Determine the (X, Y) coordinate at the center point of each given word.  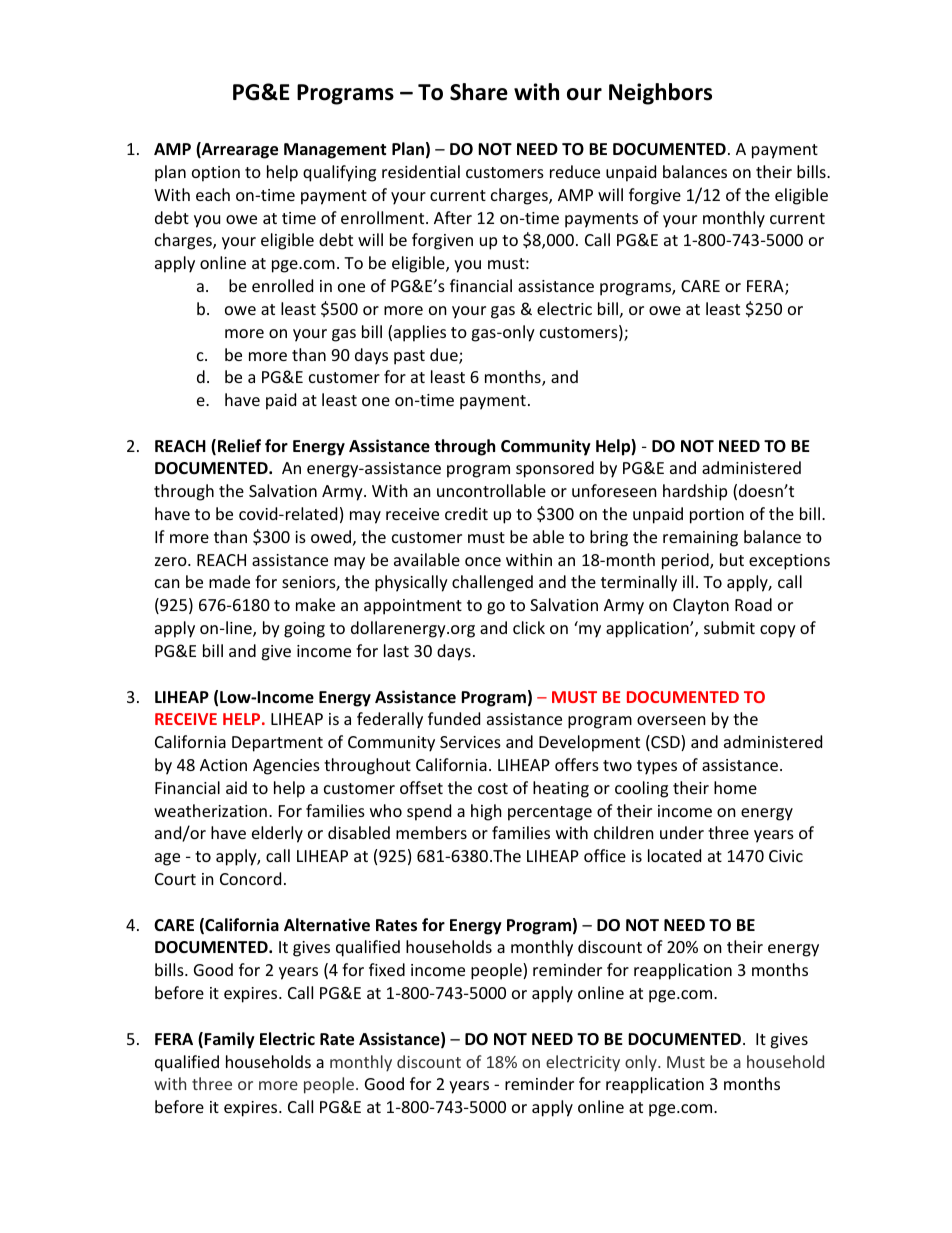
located (674, 855)
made (229, 581)
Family (229, 1040)
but (732, 559)
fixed (387, 969)
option (216, 174)
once (483, 561)
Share (479, 92)
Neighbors (660, 94)
